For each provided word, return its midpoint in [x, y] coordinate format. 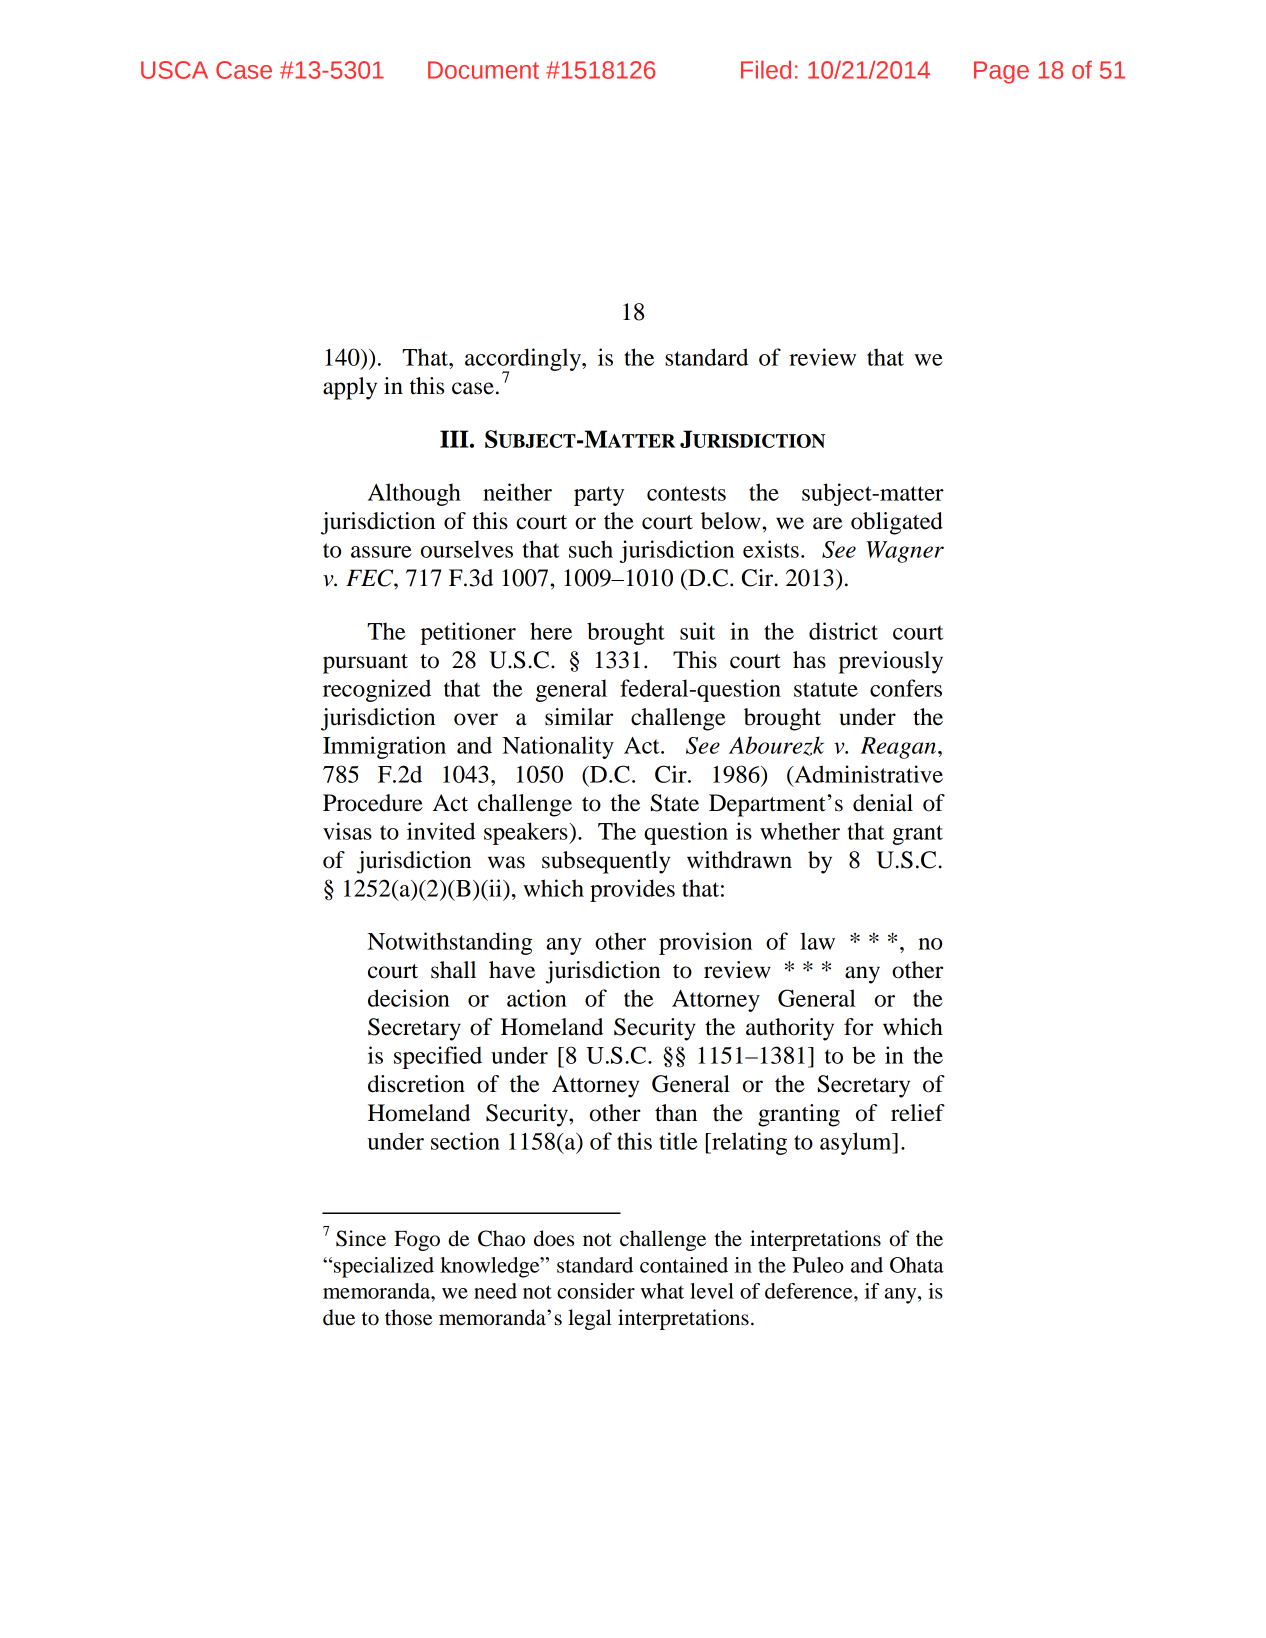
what [662, 1291]
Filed [766, 70]
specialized [384, 1267]
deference [810, 1291]
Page [1001, 72]
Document [483, 70]
